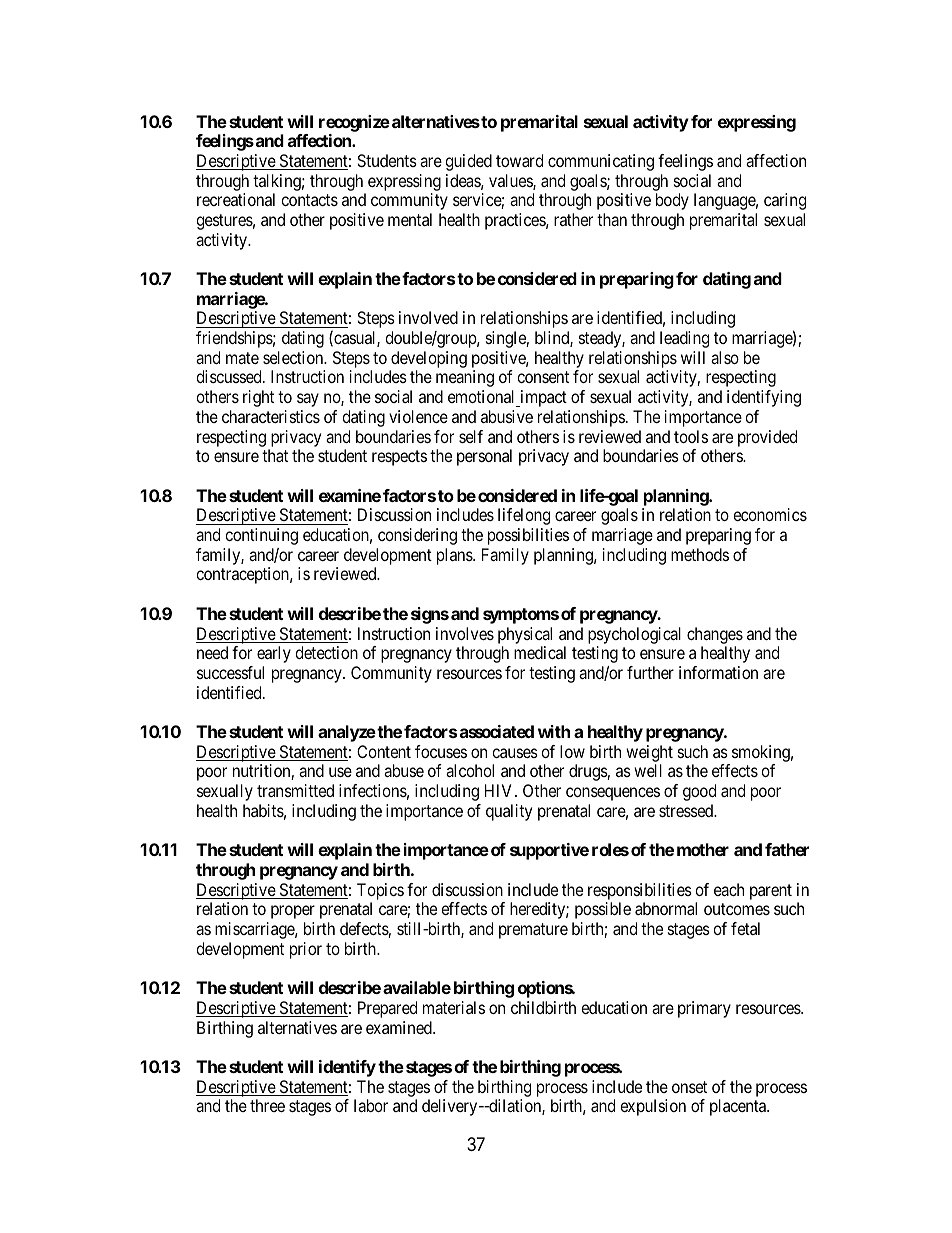 The height and width of the screenshot is (1233, 952). I want to click on early, so click(274, 654).
